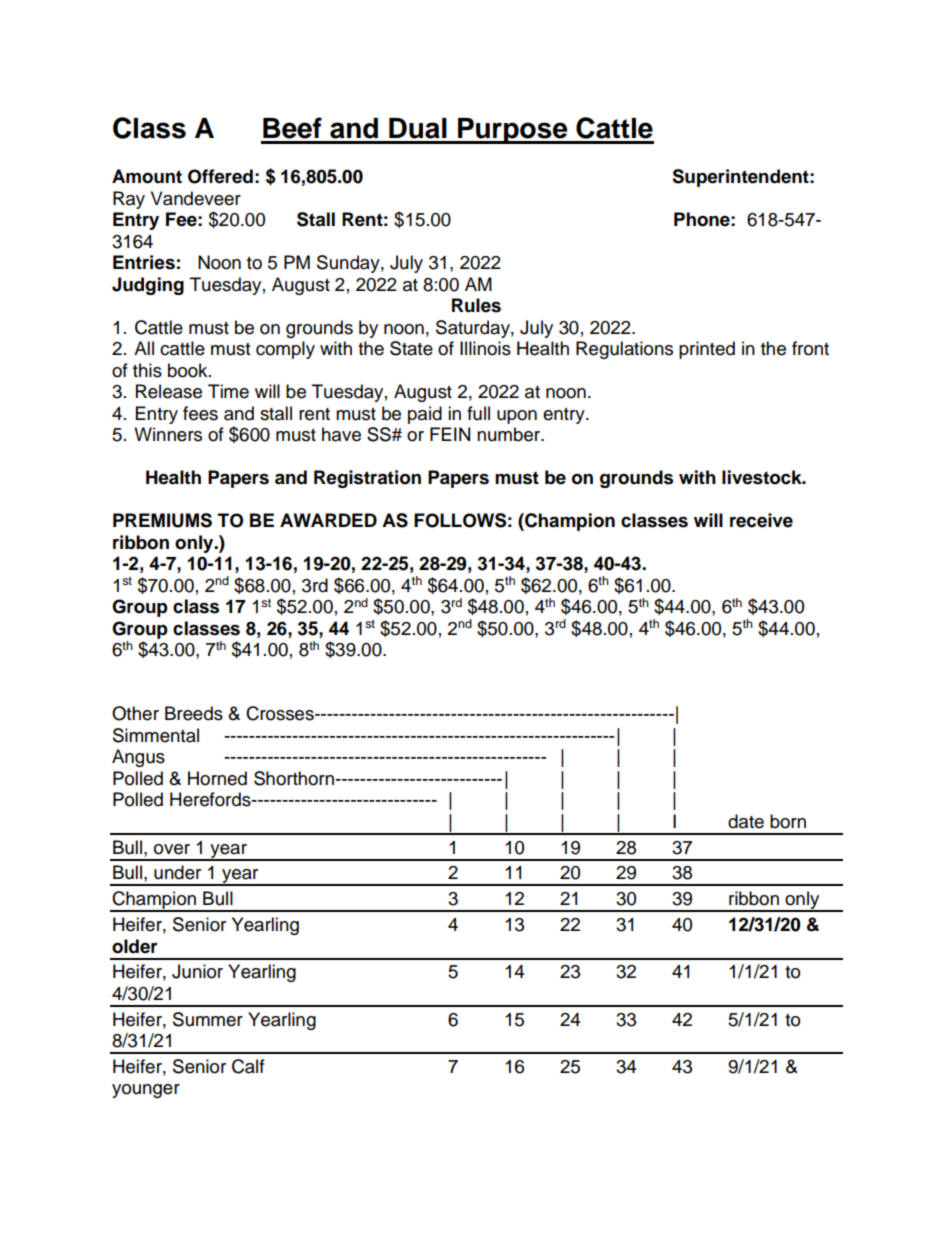 The width and height of the document is (952, 1233). I want to click on full, so click(478, 413).
